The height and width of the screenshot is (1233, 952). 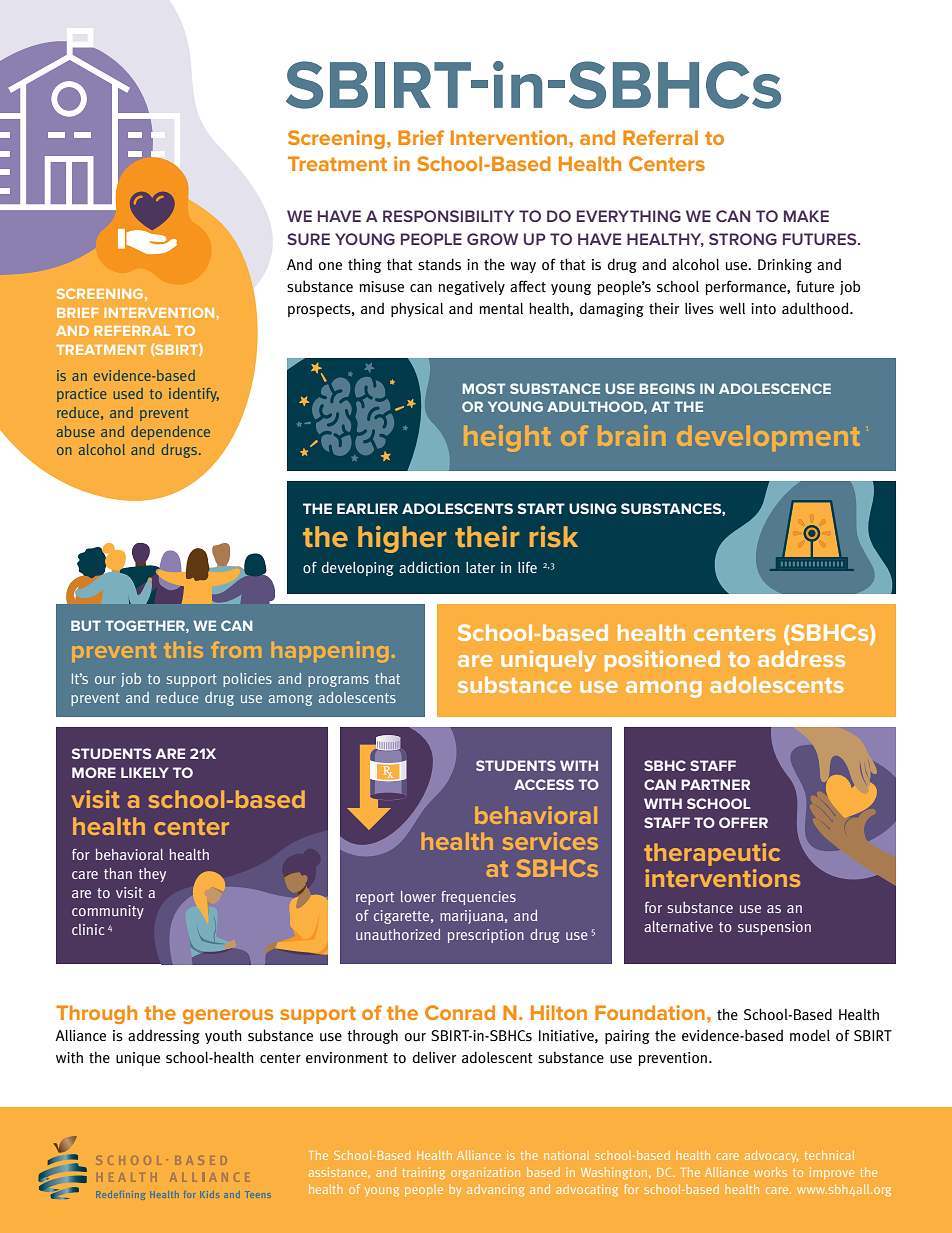 What do you see at coordinates (170, 433) in the screenshot?
I see `dependence` at bounding box center [170, 433].
